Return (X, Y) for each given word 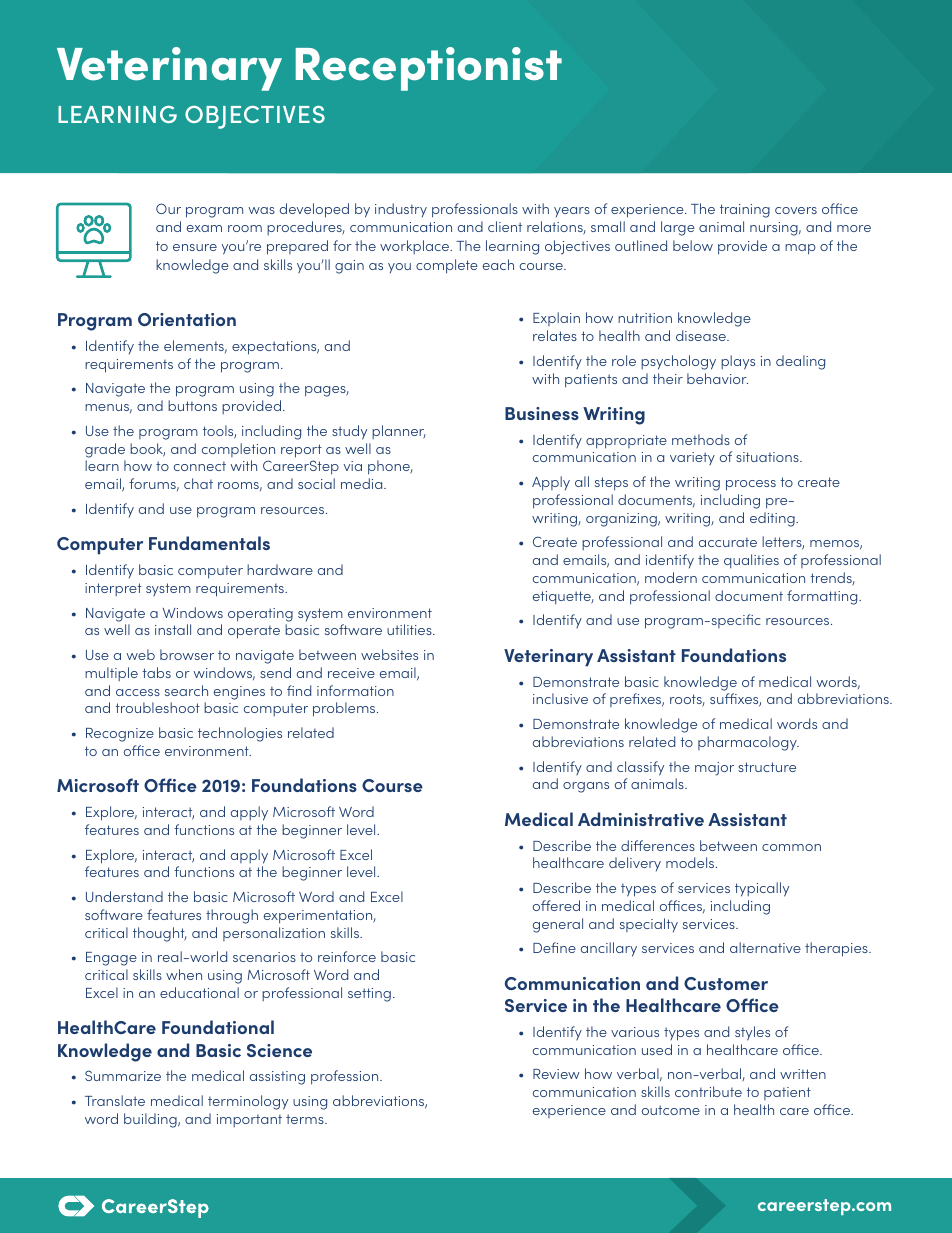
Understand (124, 896)
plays (738, 362)
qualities (751, 561)
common (791, 847)
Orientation (187, 319)
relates (555, 335)
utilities (410, 629)
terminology (248, 1102)
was (261, 210)
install (173, 629)
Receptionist (429, 69)
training (745, 211)
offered (556, 905)
